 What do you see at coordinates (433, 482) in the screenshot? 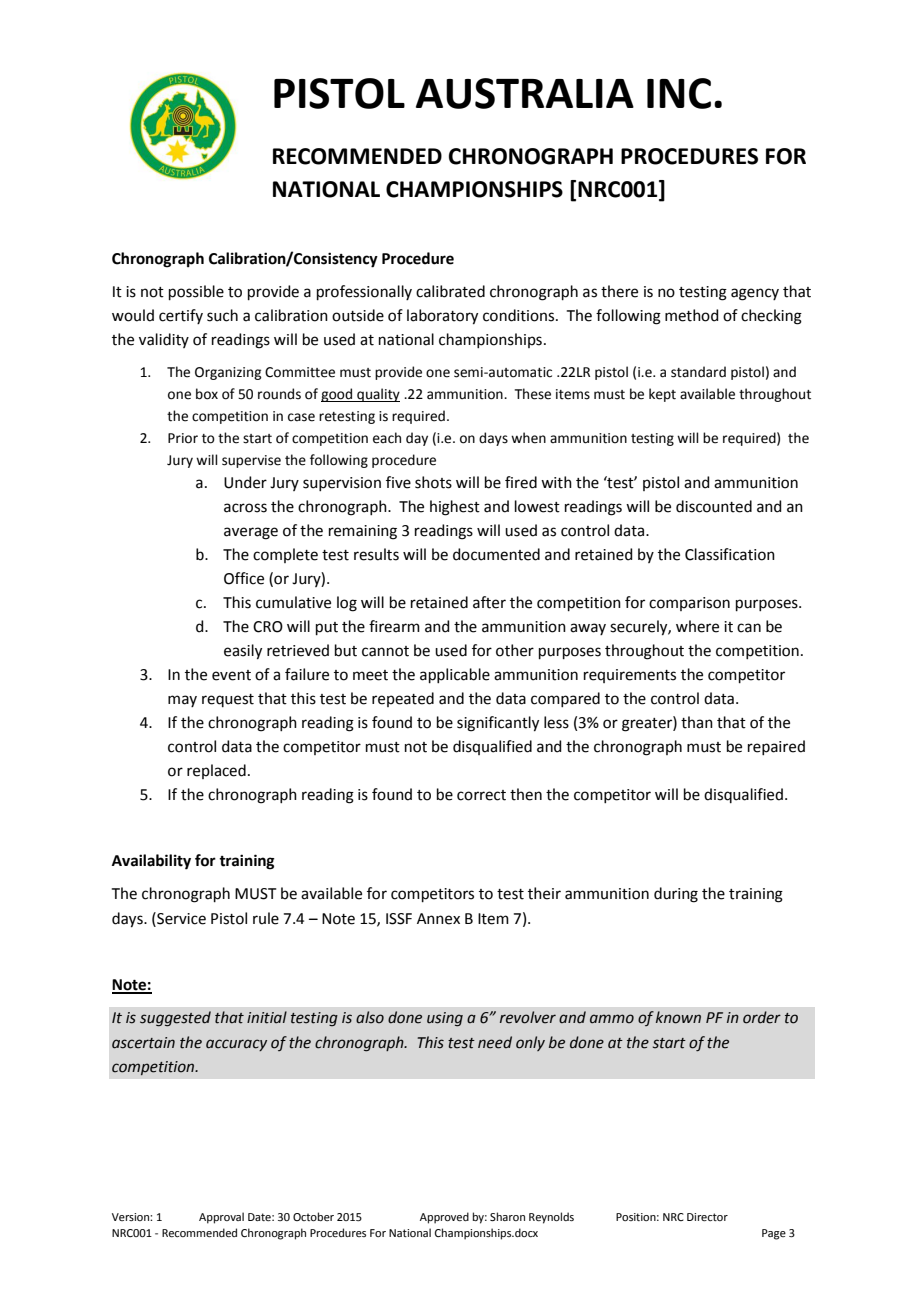
I see `shots` at bounding box center [433, 482].
